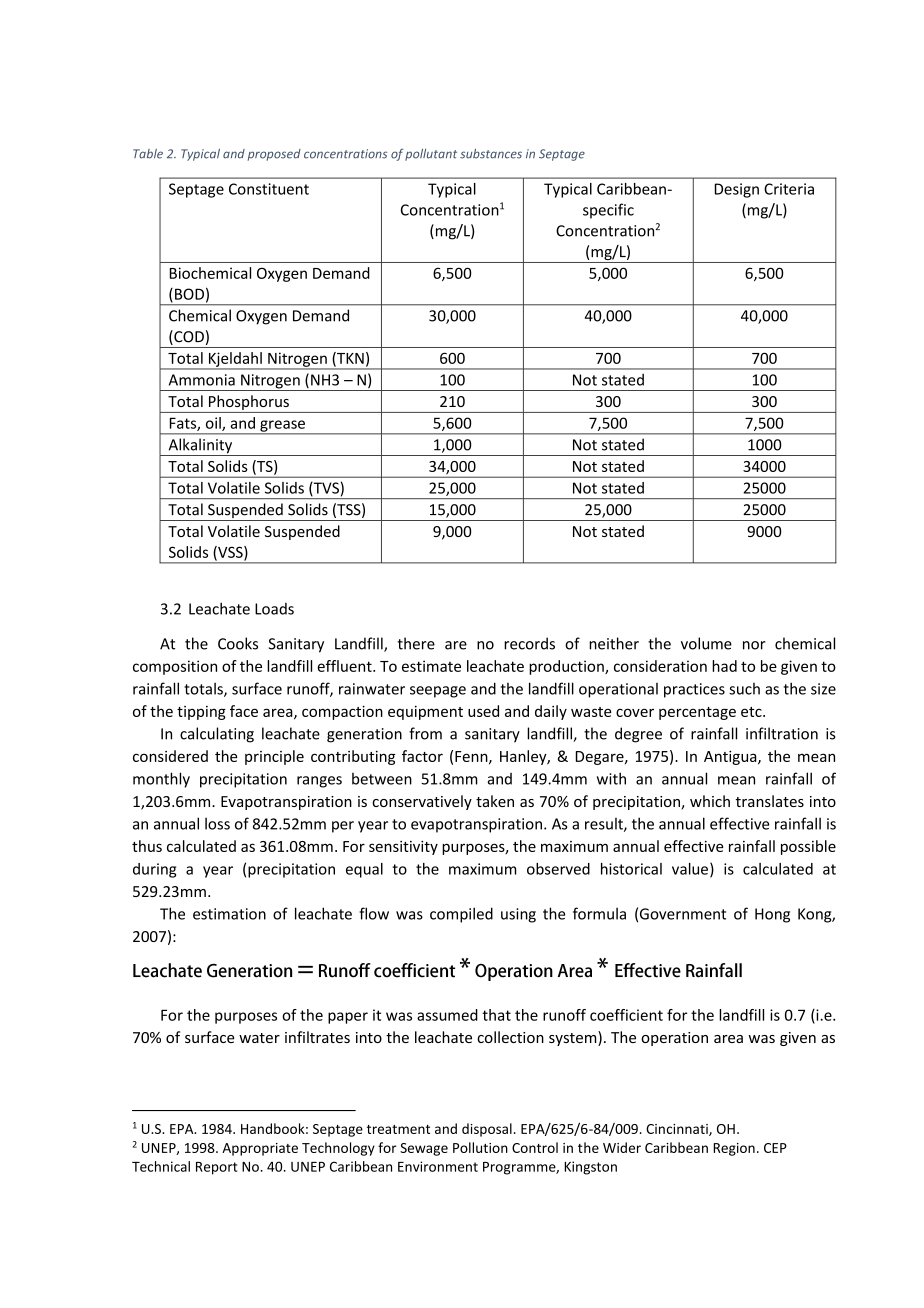 This screenshot has height=1308, width=924. I want to click on Cooks, so click(238, 643).
